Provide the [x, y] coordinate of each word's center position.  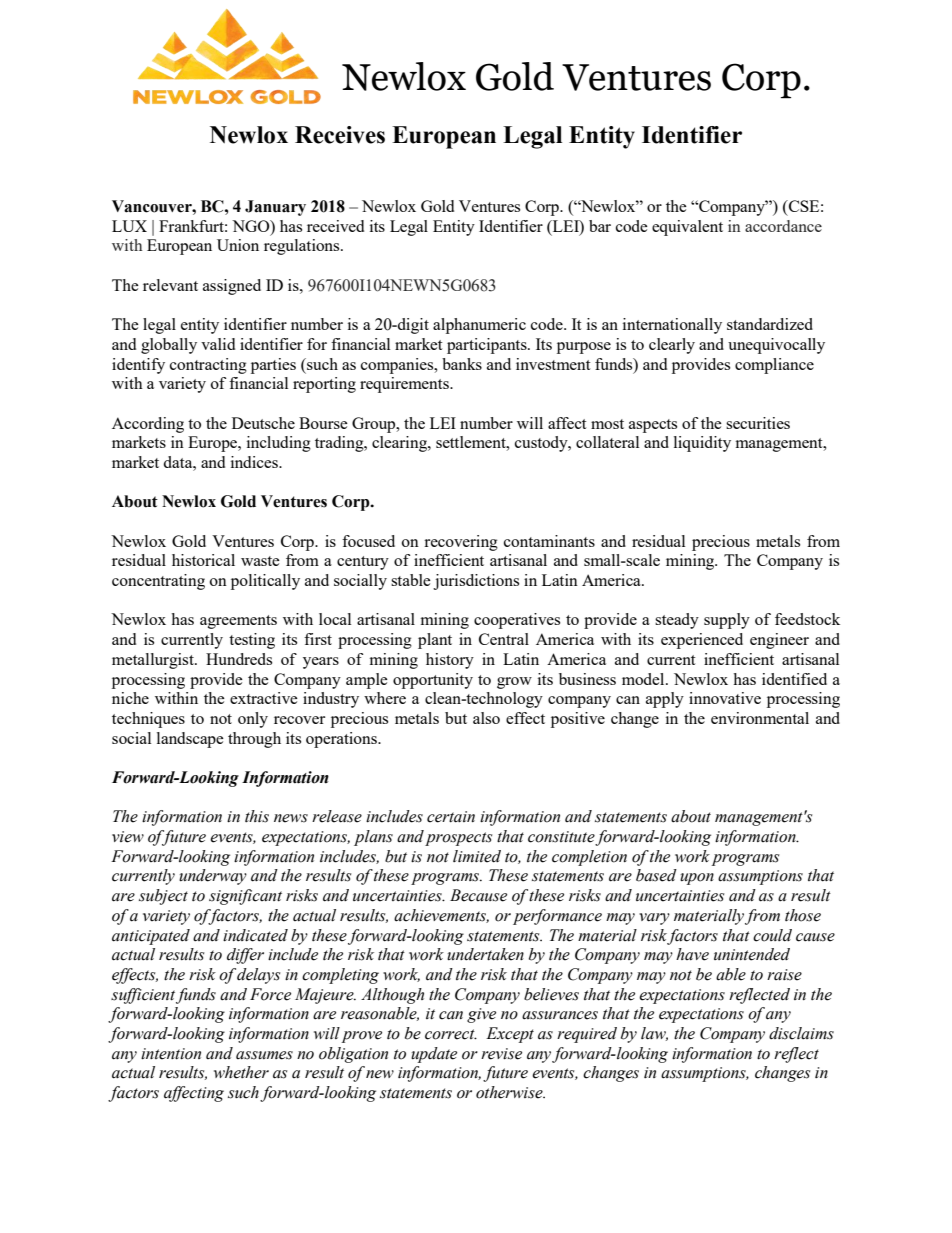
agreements [238, 622]
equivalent [687, 228]
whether [241, 1072]
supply [727, 621]
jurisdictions [476, 582]
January [275, 208]
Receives [340, 135]
